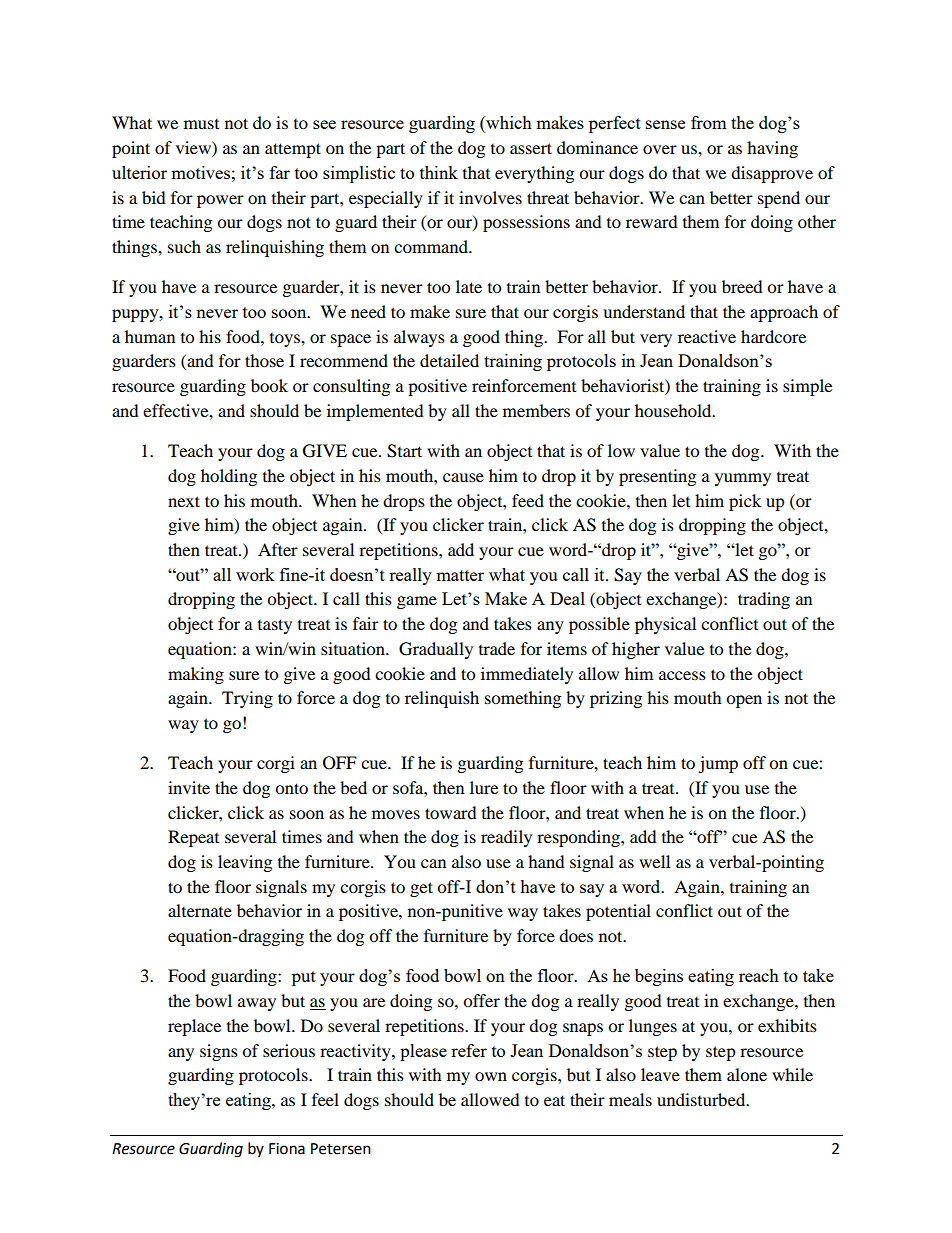 The height and width of the document is (1233, 952). Describe the element at coordinates (287, 1149) in the document. I see `Fiona` at that location.
